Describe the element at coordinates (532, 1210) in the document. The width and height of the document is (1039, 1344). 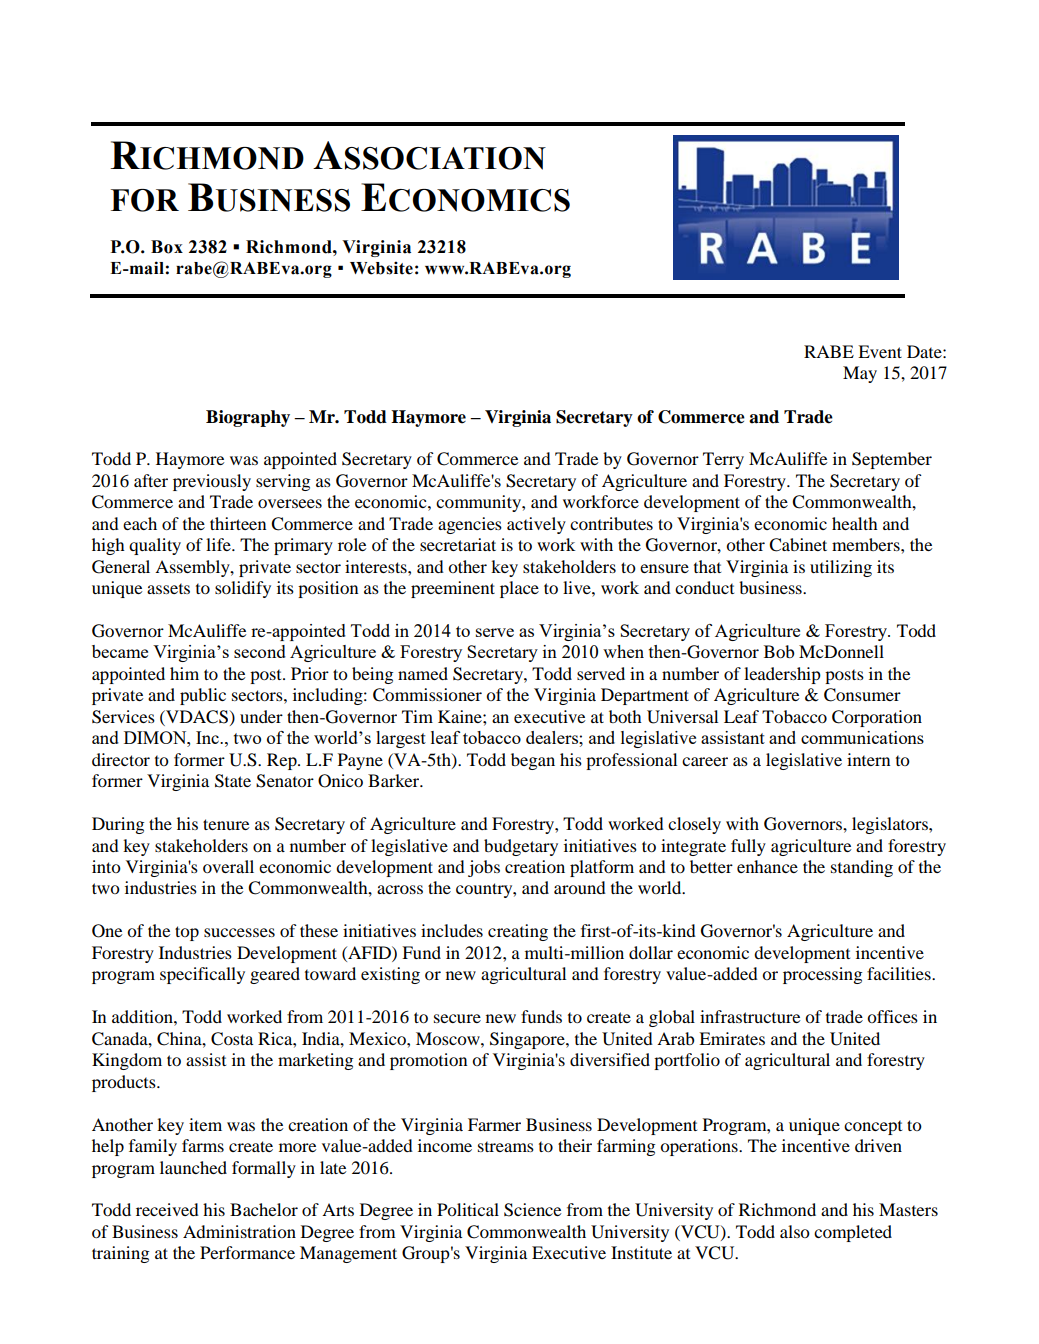
I see `Science` at that location.
